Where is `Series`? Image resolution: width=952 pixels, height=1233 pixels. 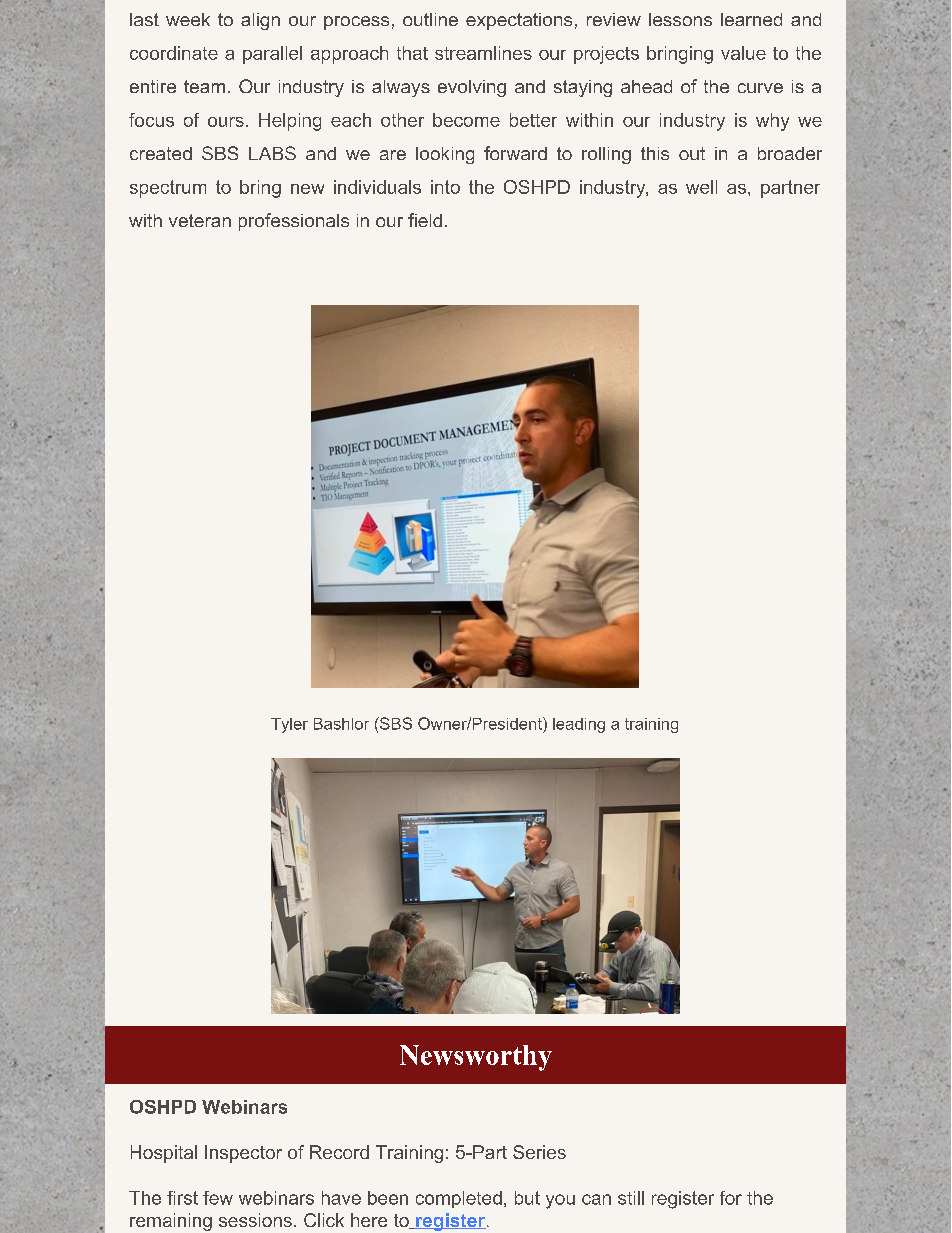 Series is located at coordinates (539, 1152).
